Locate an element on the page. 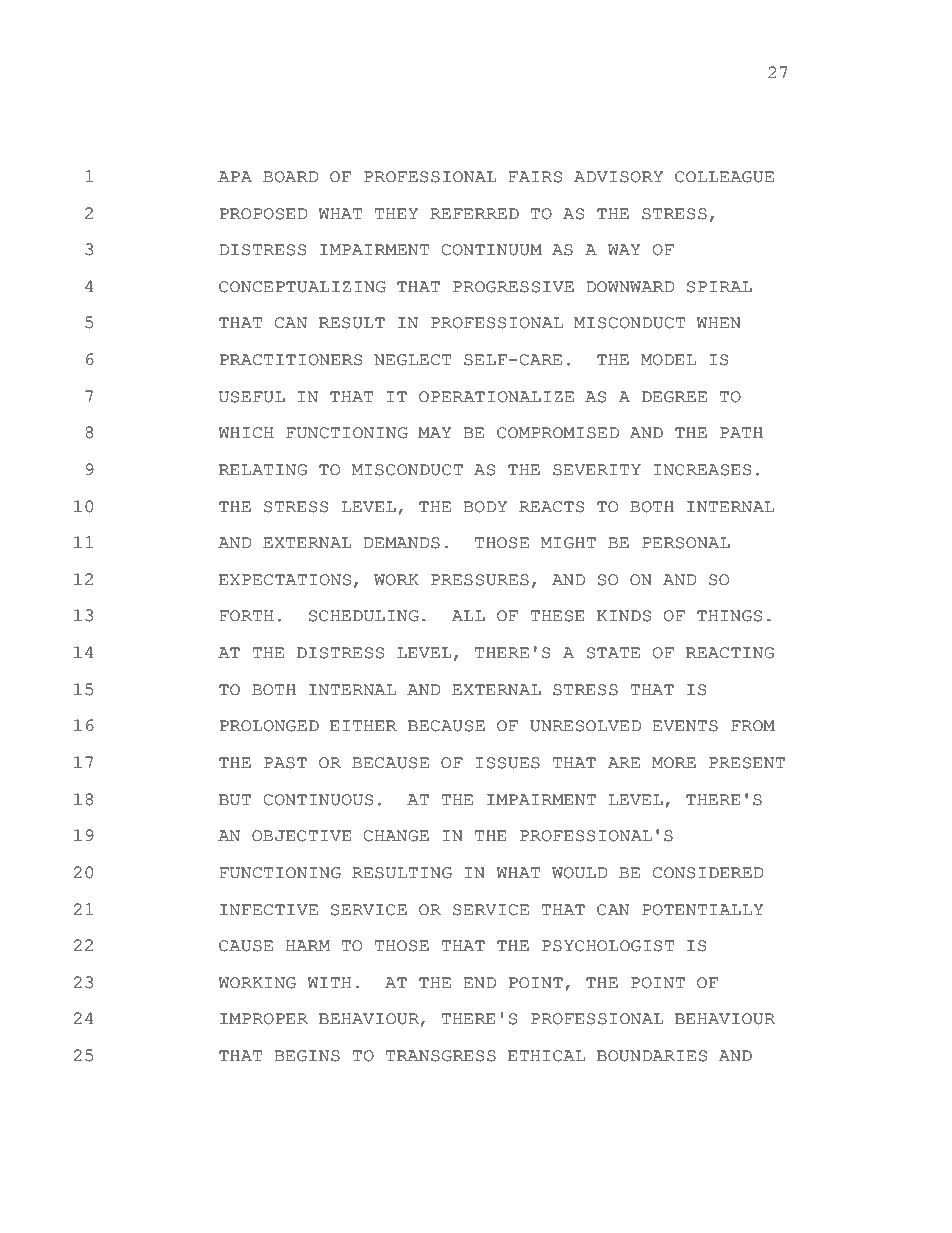  END is located at coordinates (479, 982).
